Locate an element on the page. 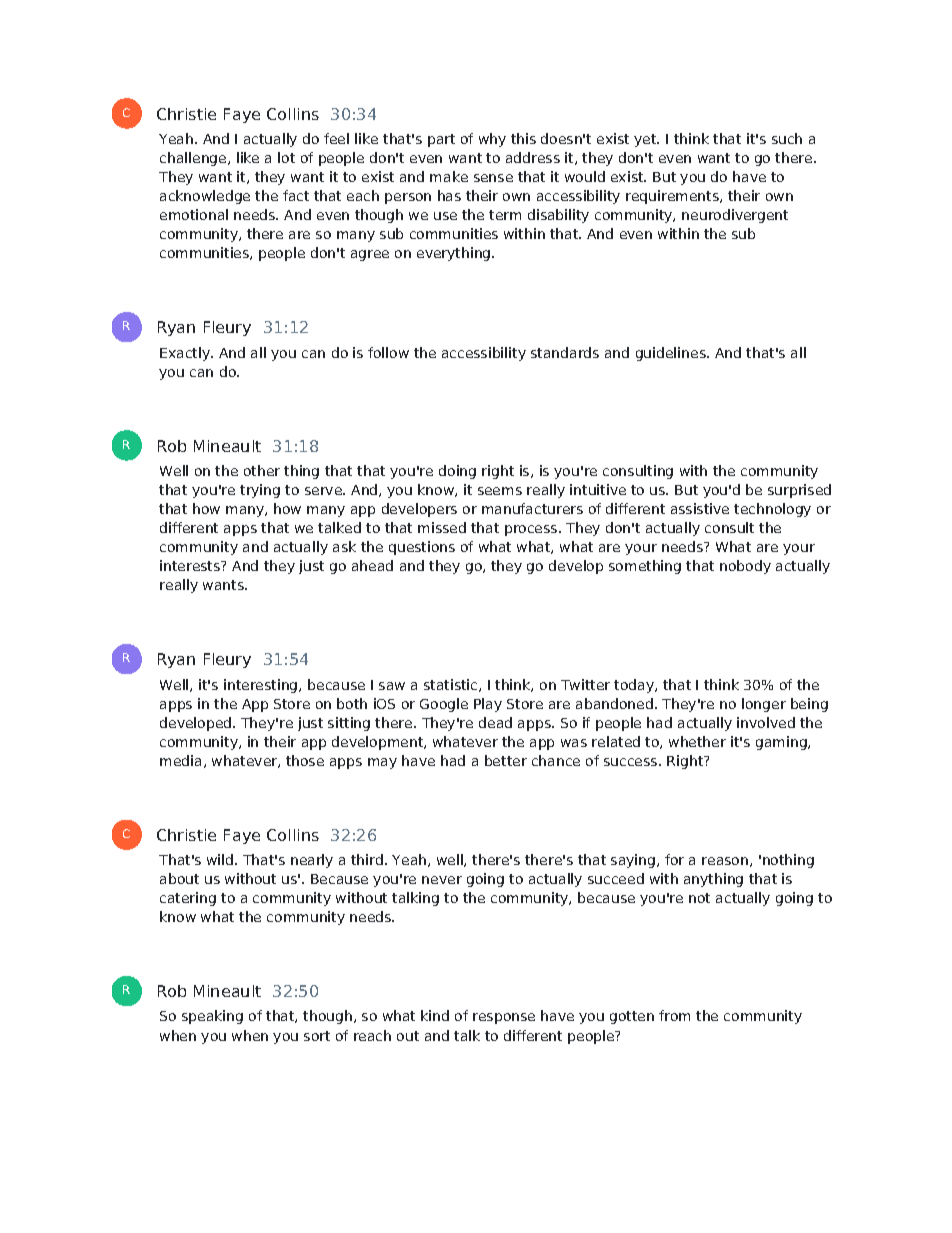 Image resolution: width=952 pixels, height=1233 pixels. such is located at coordinates (787, 138).
